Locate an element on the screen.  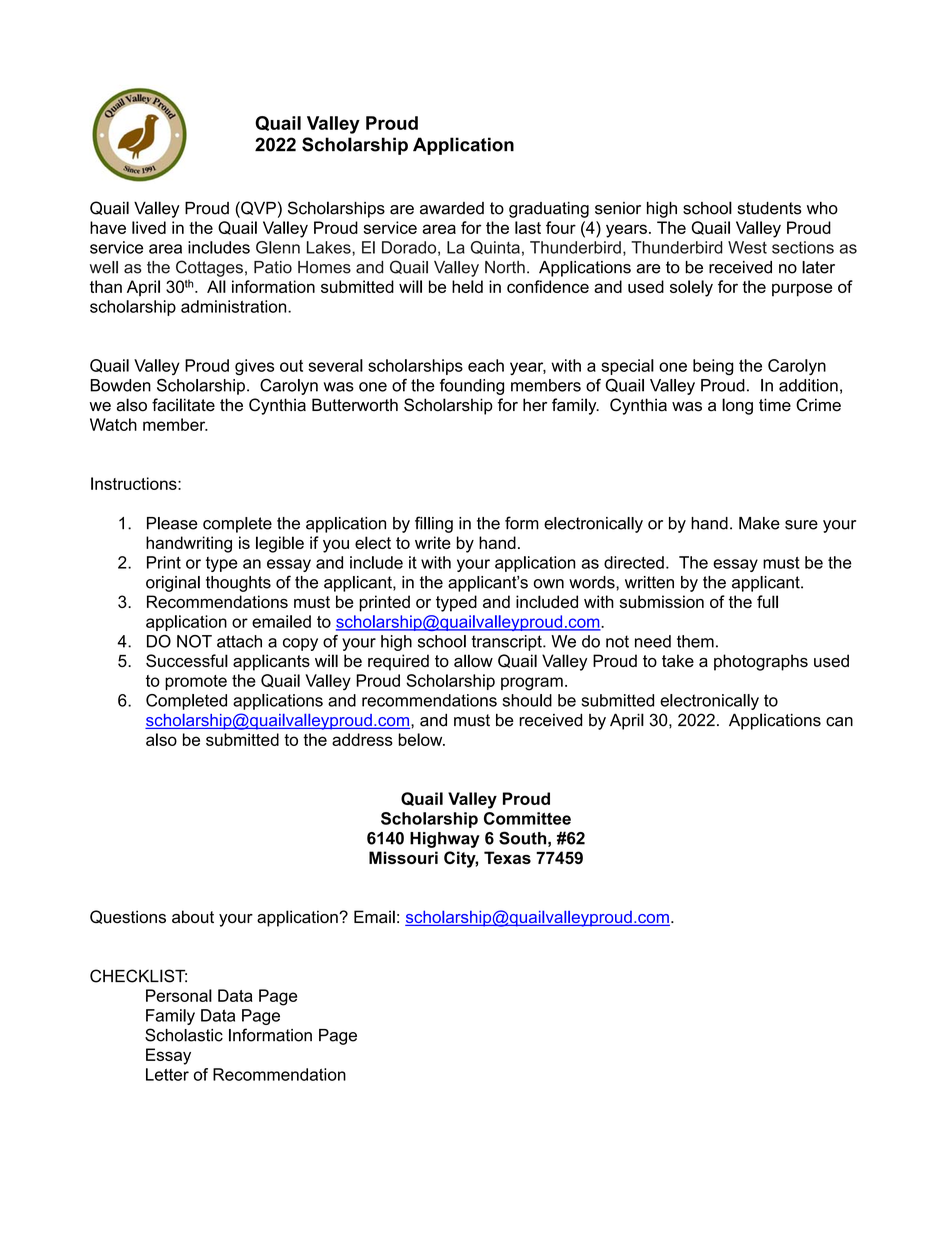
Personal is located at coordinates (179, 995).
